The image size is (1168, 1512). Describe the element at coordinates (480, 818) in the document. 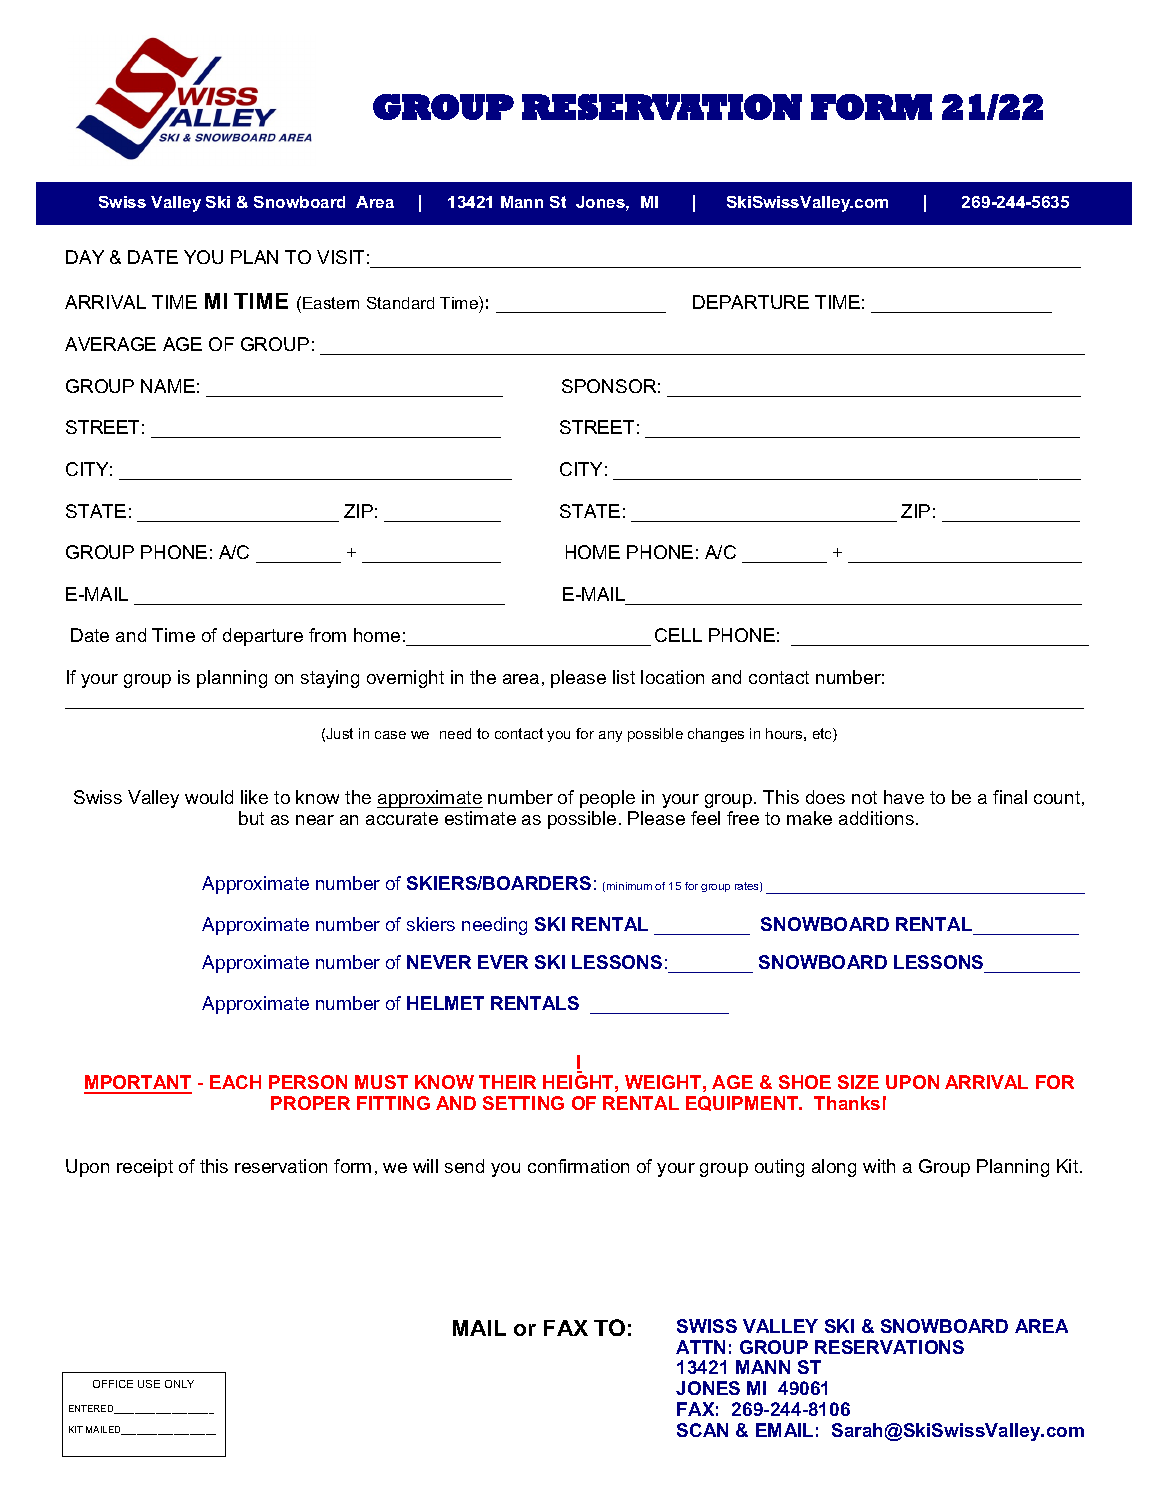

I see `estimate` at that location.
